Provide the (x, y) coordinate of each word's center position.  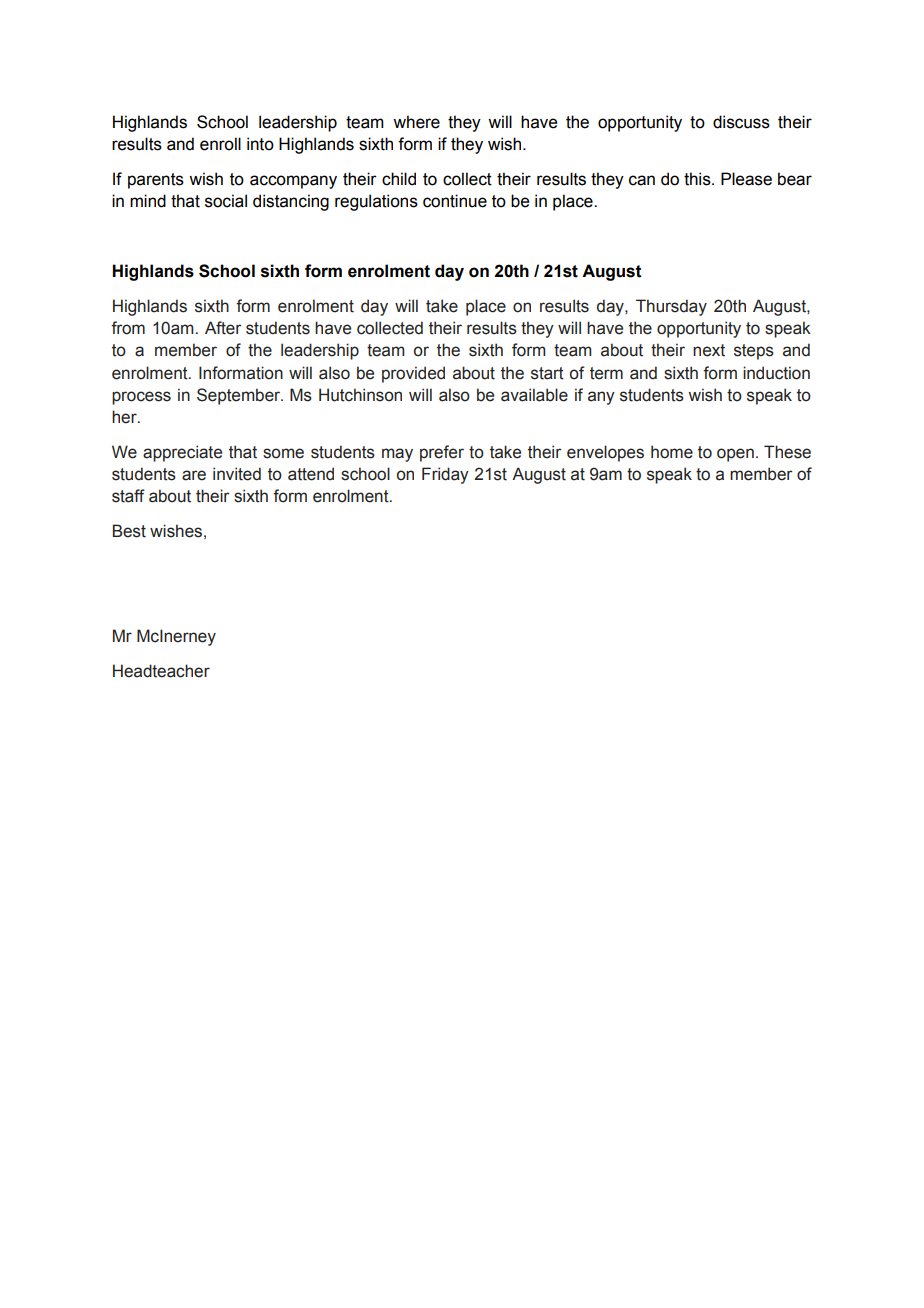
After (223, 328)
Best (129, 531)
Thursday (671, 307)
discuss (741, 122)
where (416, 122)
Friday (445, 475)
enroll (220, 144)
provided (413, 374)
